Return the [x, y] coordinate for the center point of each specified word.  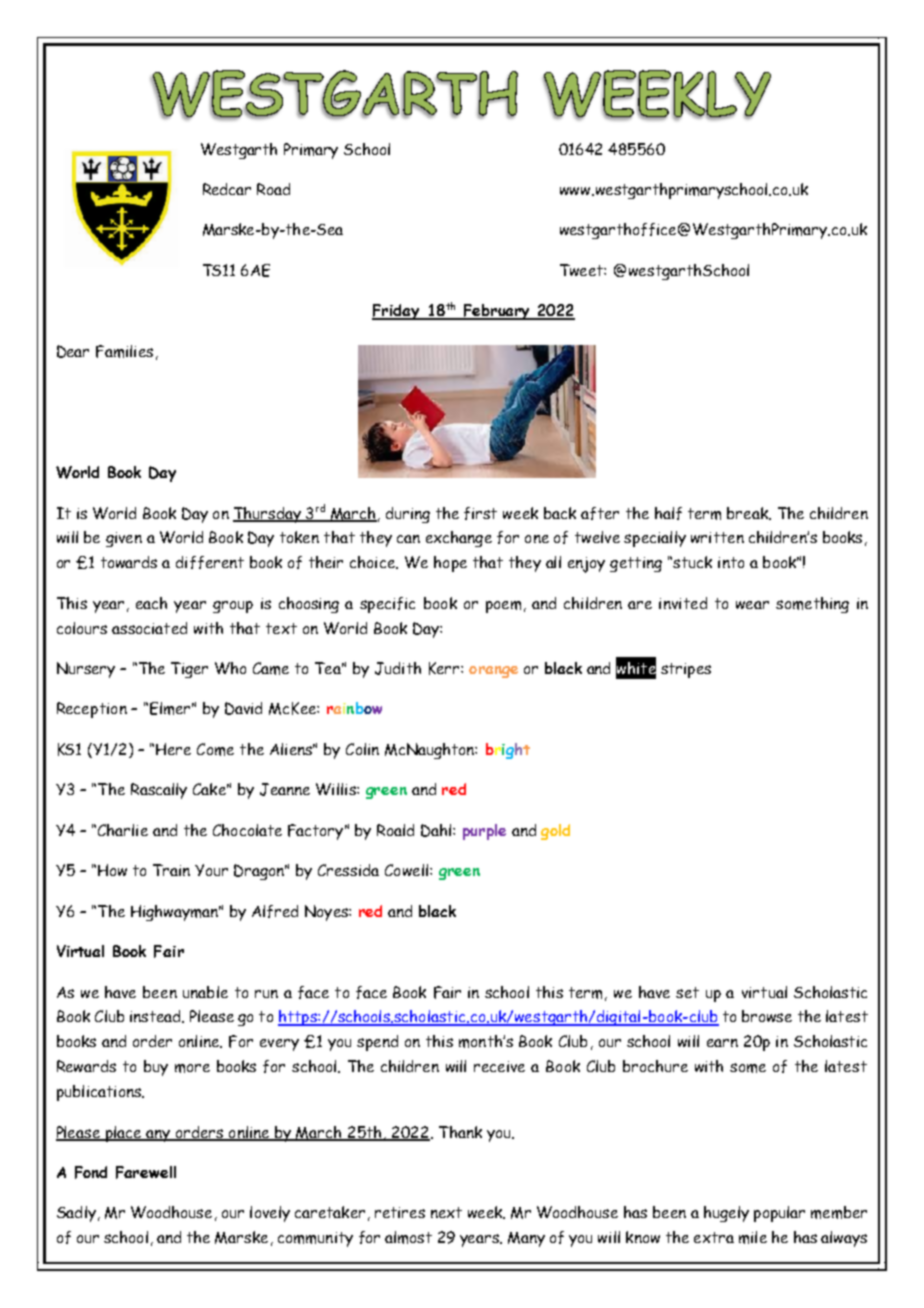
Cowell [406, 870]
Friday [397, 312]
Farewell [146, 1172]
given [124, 539]
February [496, 312]
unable [205, 992]
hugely [726, 1214]
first [480, 513]
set [687, 992]
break [749, 513]
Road [273, 189]
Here [173, 749]
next [446, 1212]
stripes [686, 670]
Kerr [445, 668]
